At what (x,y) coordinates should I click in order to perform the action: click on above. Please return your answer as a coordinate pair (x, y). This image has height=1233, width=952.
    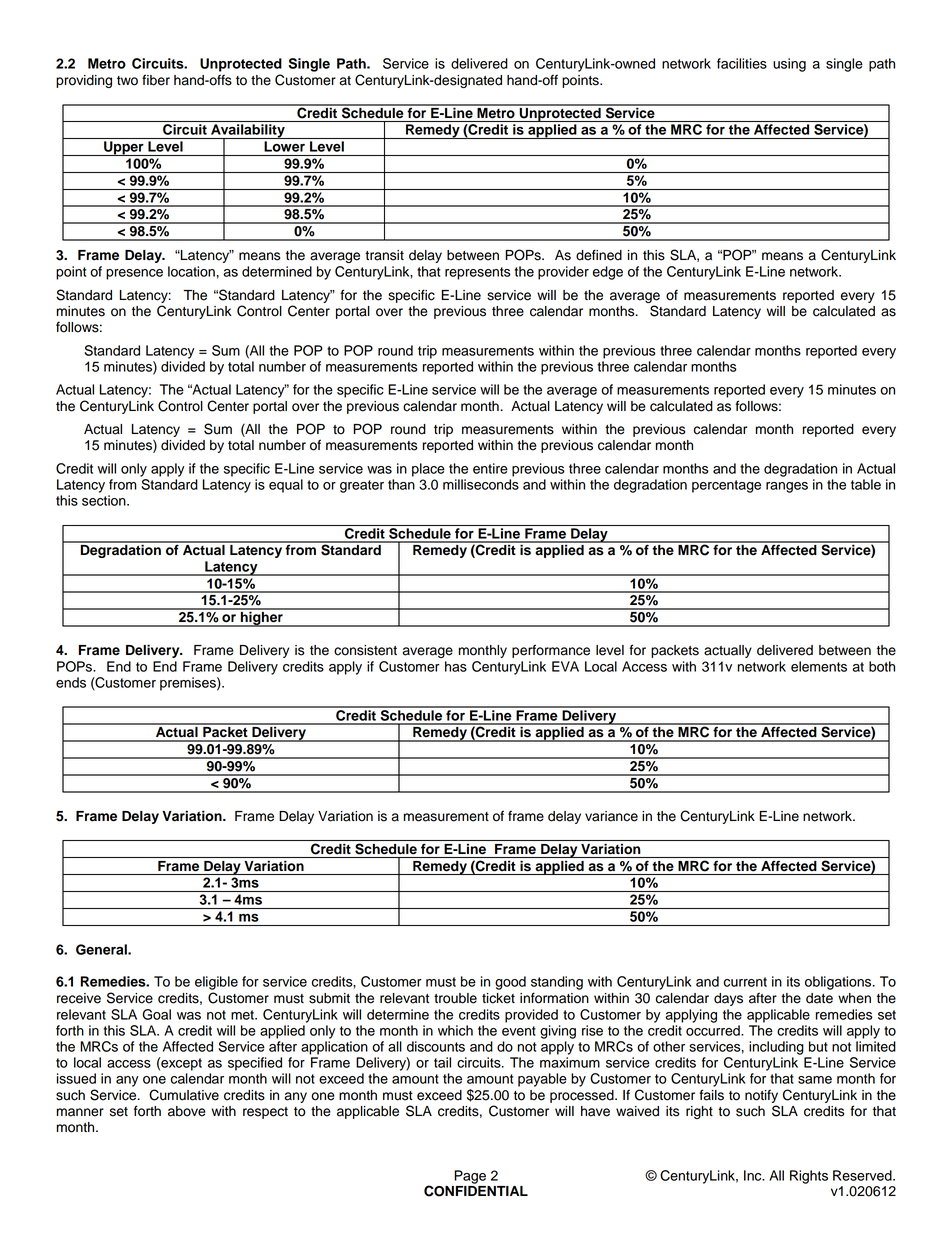
    Looking at the image, I should click on (187, 1111).
